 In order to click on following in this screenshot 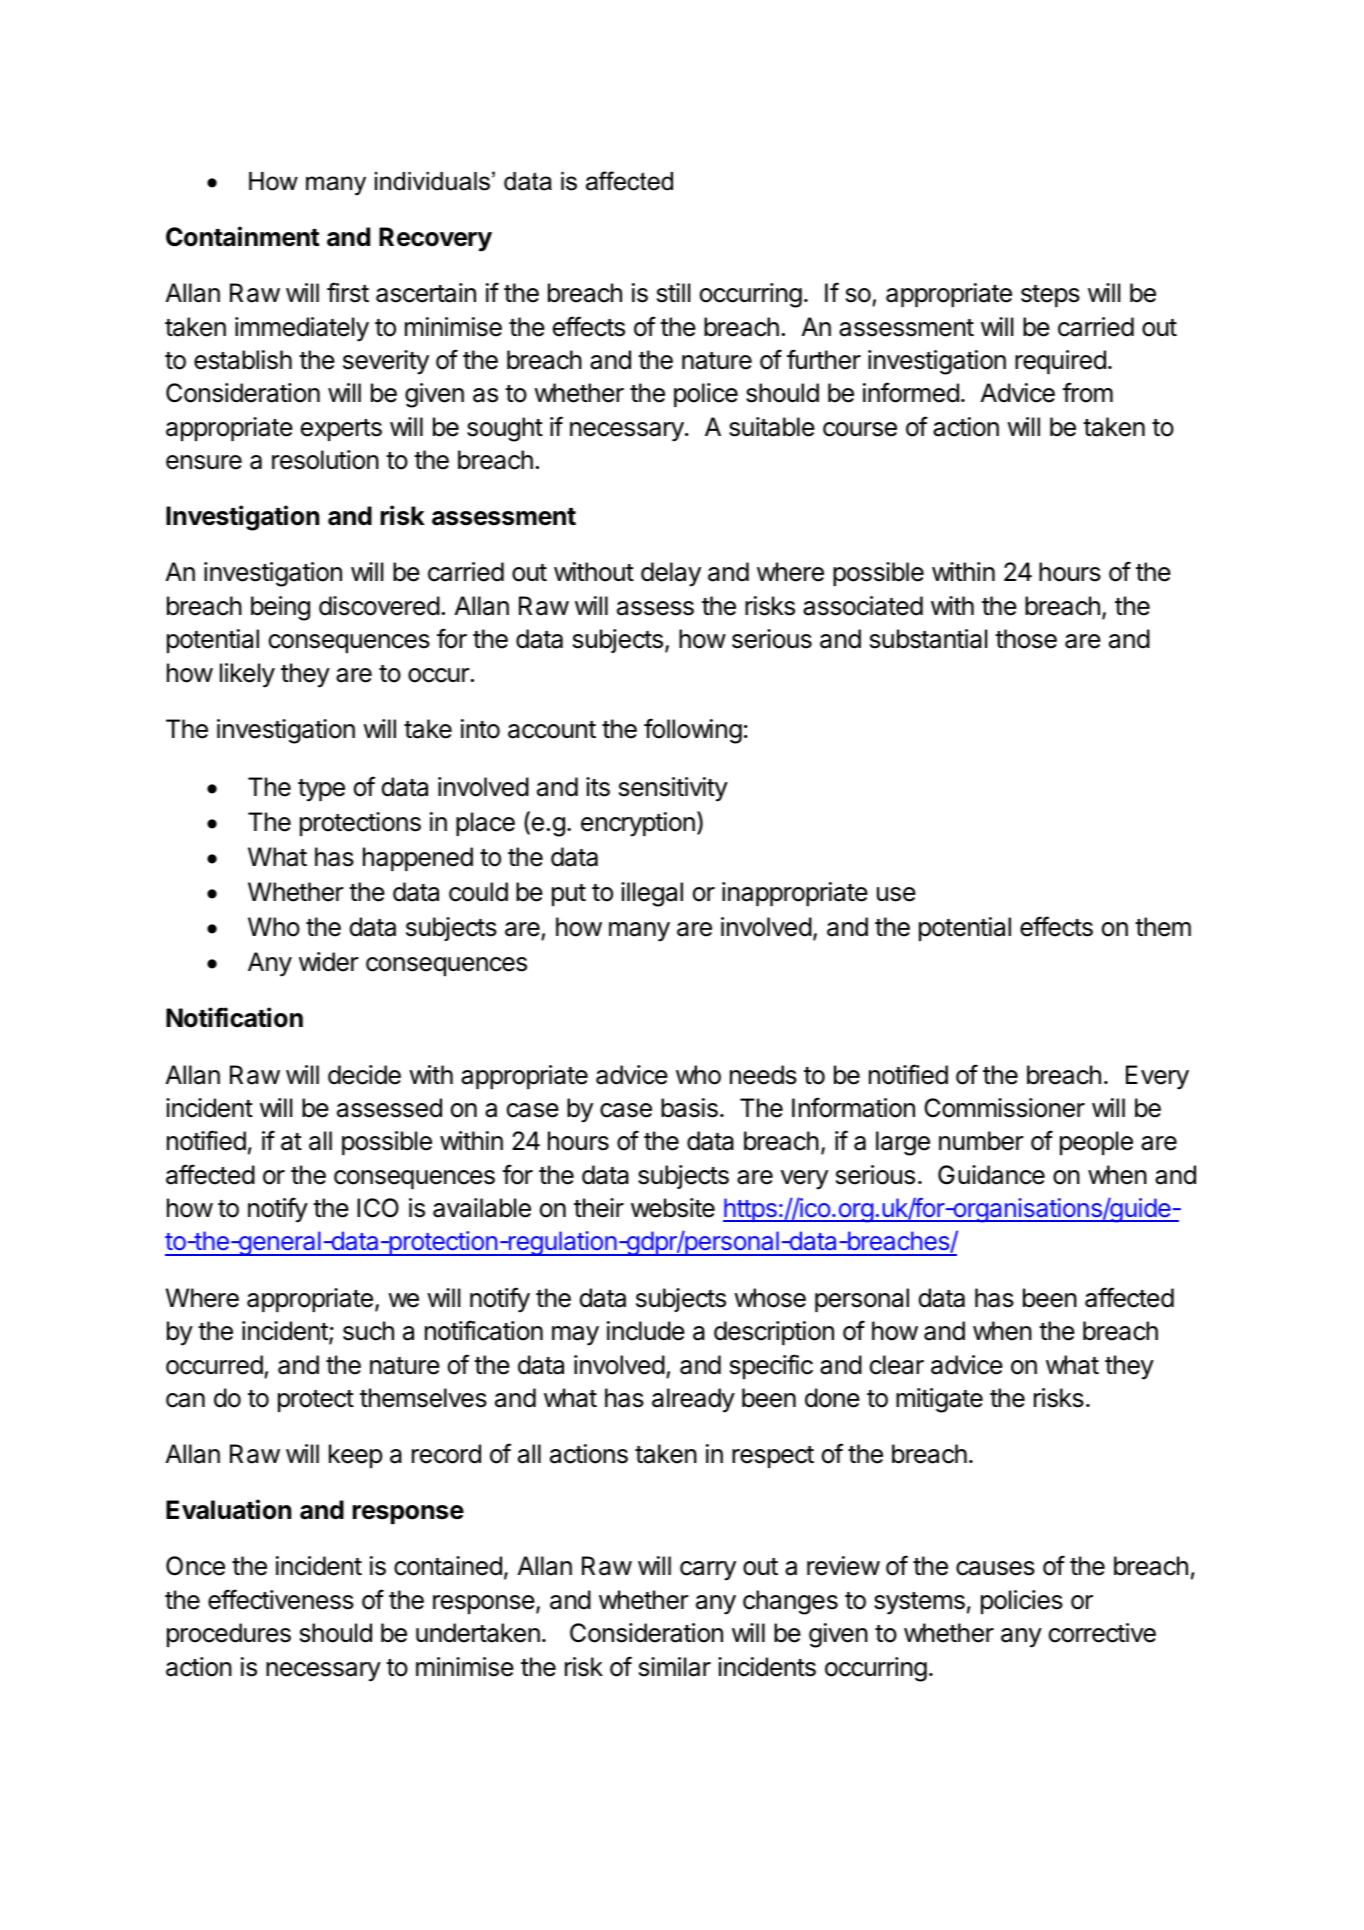, I will do `click(693, 731)`.
